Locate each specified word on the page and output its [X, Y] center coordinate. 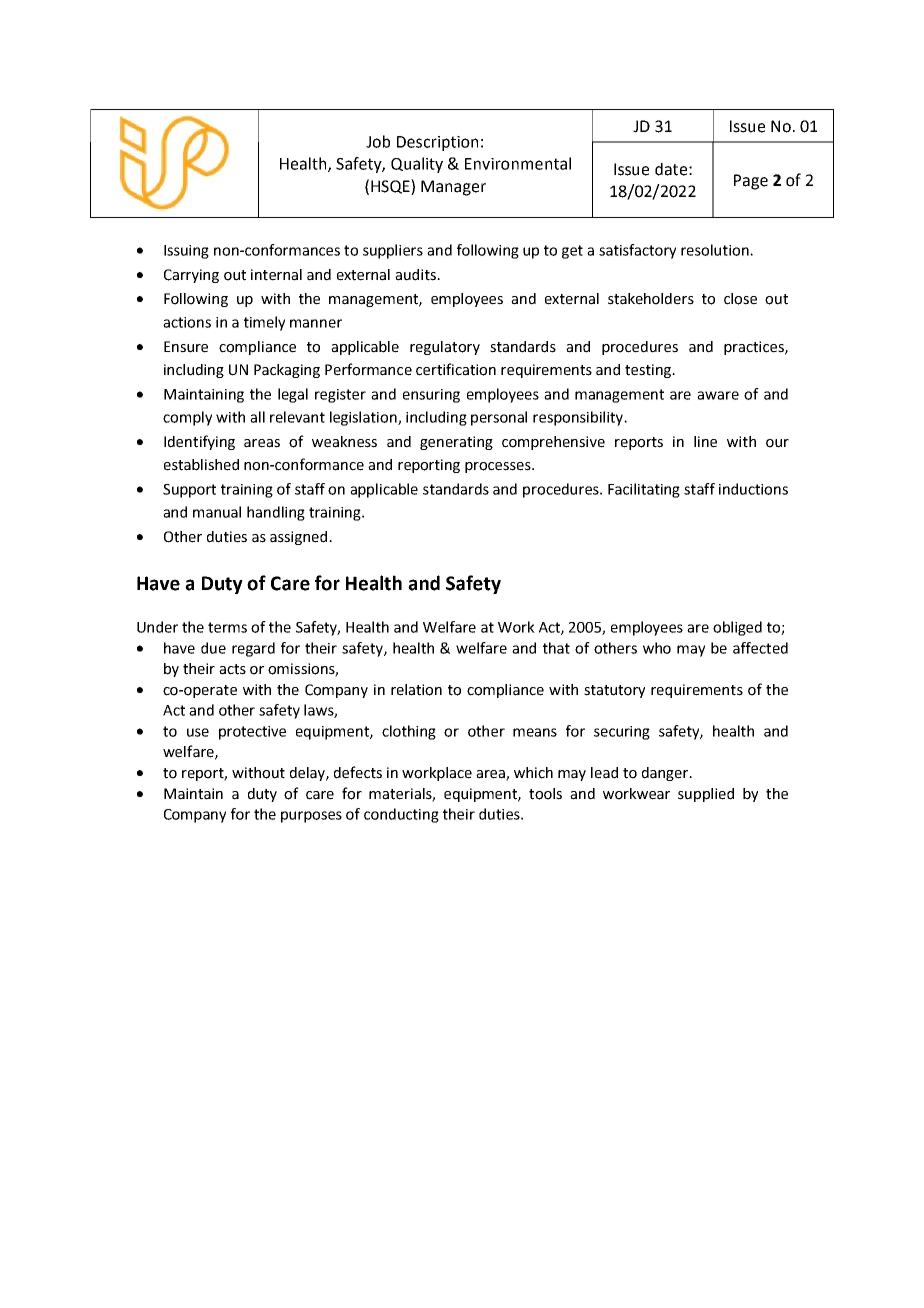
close [740, 299]
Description [437, 143]
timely [264, 323]
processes [499, 467]
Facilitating [644, 490]
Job [378, 141]
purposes [311, 817]
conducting [401, 815]
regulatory [445, 348]
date [671, 169]
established [201, 465]
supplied [706, 795]
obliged [737, 628]
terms [227, 627]
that [556, 648]
